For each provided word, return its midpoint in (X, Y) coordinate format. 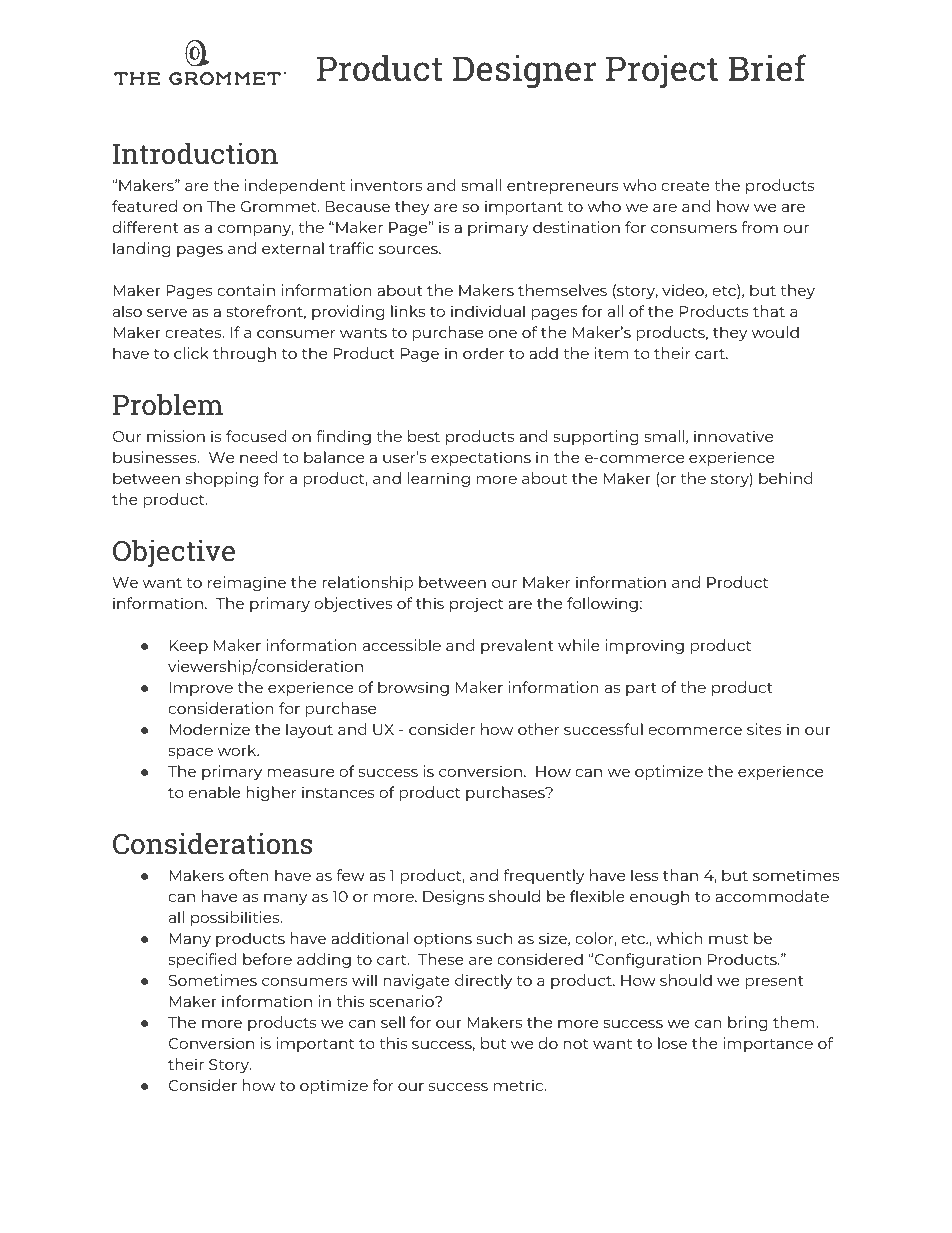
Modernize (209, 729)
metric (520, 1085)
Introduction (195, 153)
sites (764, 729)
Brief (767, 68)
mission (176, 436)
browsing (413, 688)
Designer (524, 72)
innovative (733, 436)
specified (202, 960)
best (424, 436)
